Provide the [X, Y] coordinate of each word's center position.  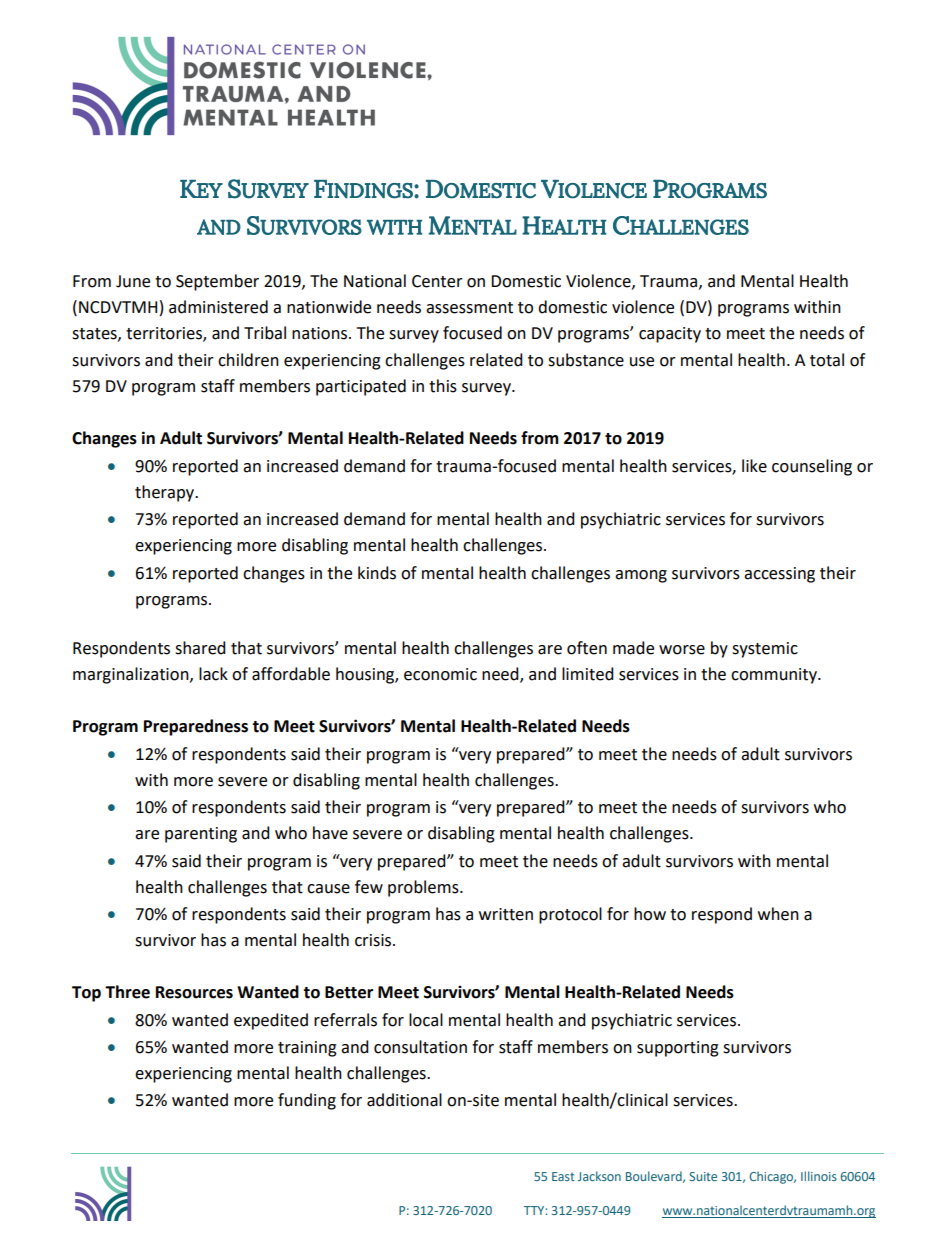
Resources [194, 992]
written [506, 914]
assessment [469, 308]
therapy [165, 493]
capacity [670, 335]
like [754, 466]
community [775, 676]
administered [218, 307]
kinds [377, 573]
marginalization [132, 675]
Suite [703, 1176]
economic [440, 674]
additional [404, 1100]
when [778, 914]
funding [307, 1101]
